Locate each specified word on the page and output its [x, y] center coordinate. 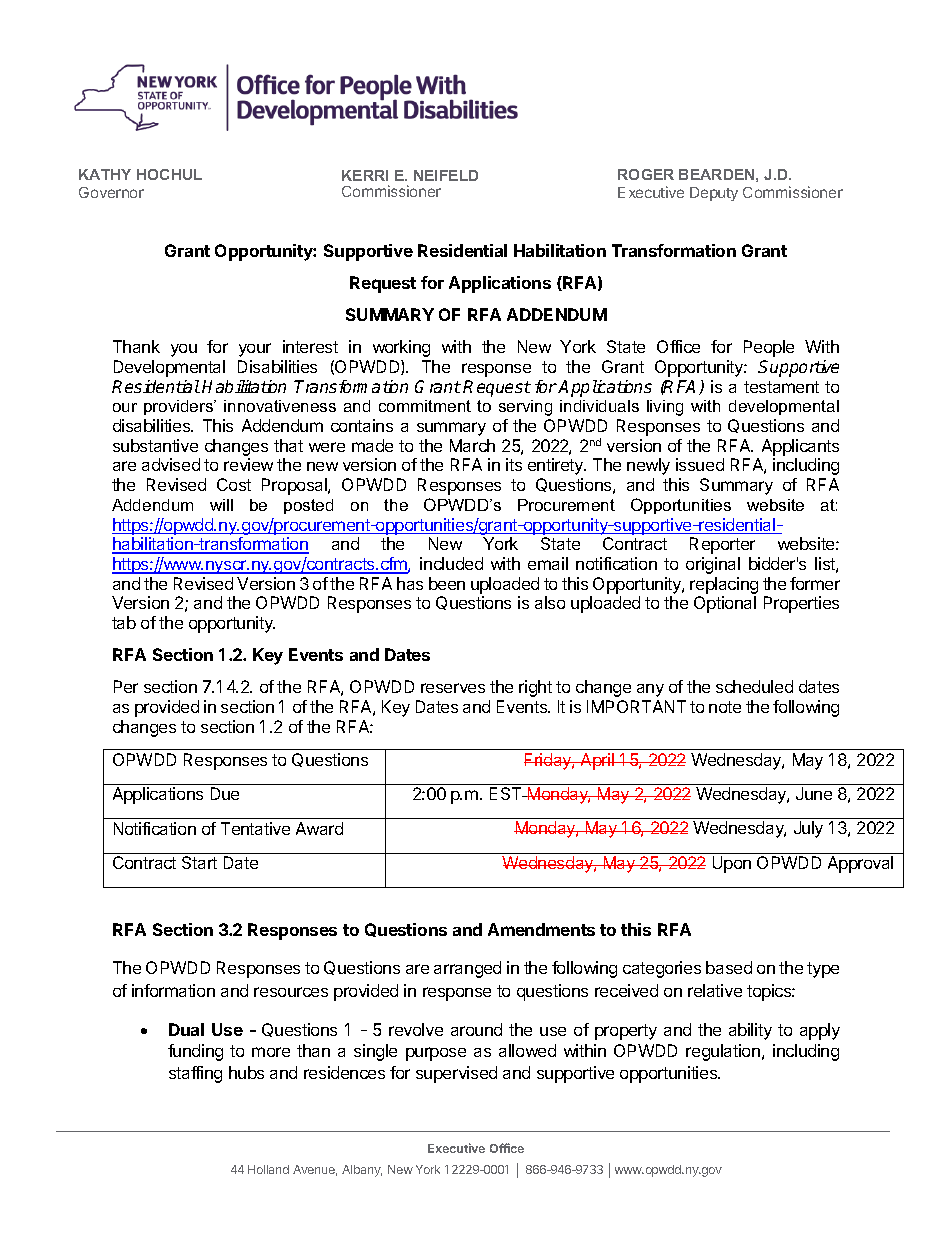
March [472, 445]
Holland [268, 1169]
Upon [732, 864]
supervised [456, 1074]
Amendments [541, 929]
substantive [155, 445]
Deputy [714, 194]
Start [199, 862]
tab [124, 622]
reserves [453, 688]
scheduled [754, 686]
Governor [111, 192]
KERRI [365, 175]
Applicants [800, 447]
